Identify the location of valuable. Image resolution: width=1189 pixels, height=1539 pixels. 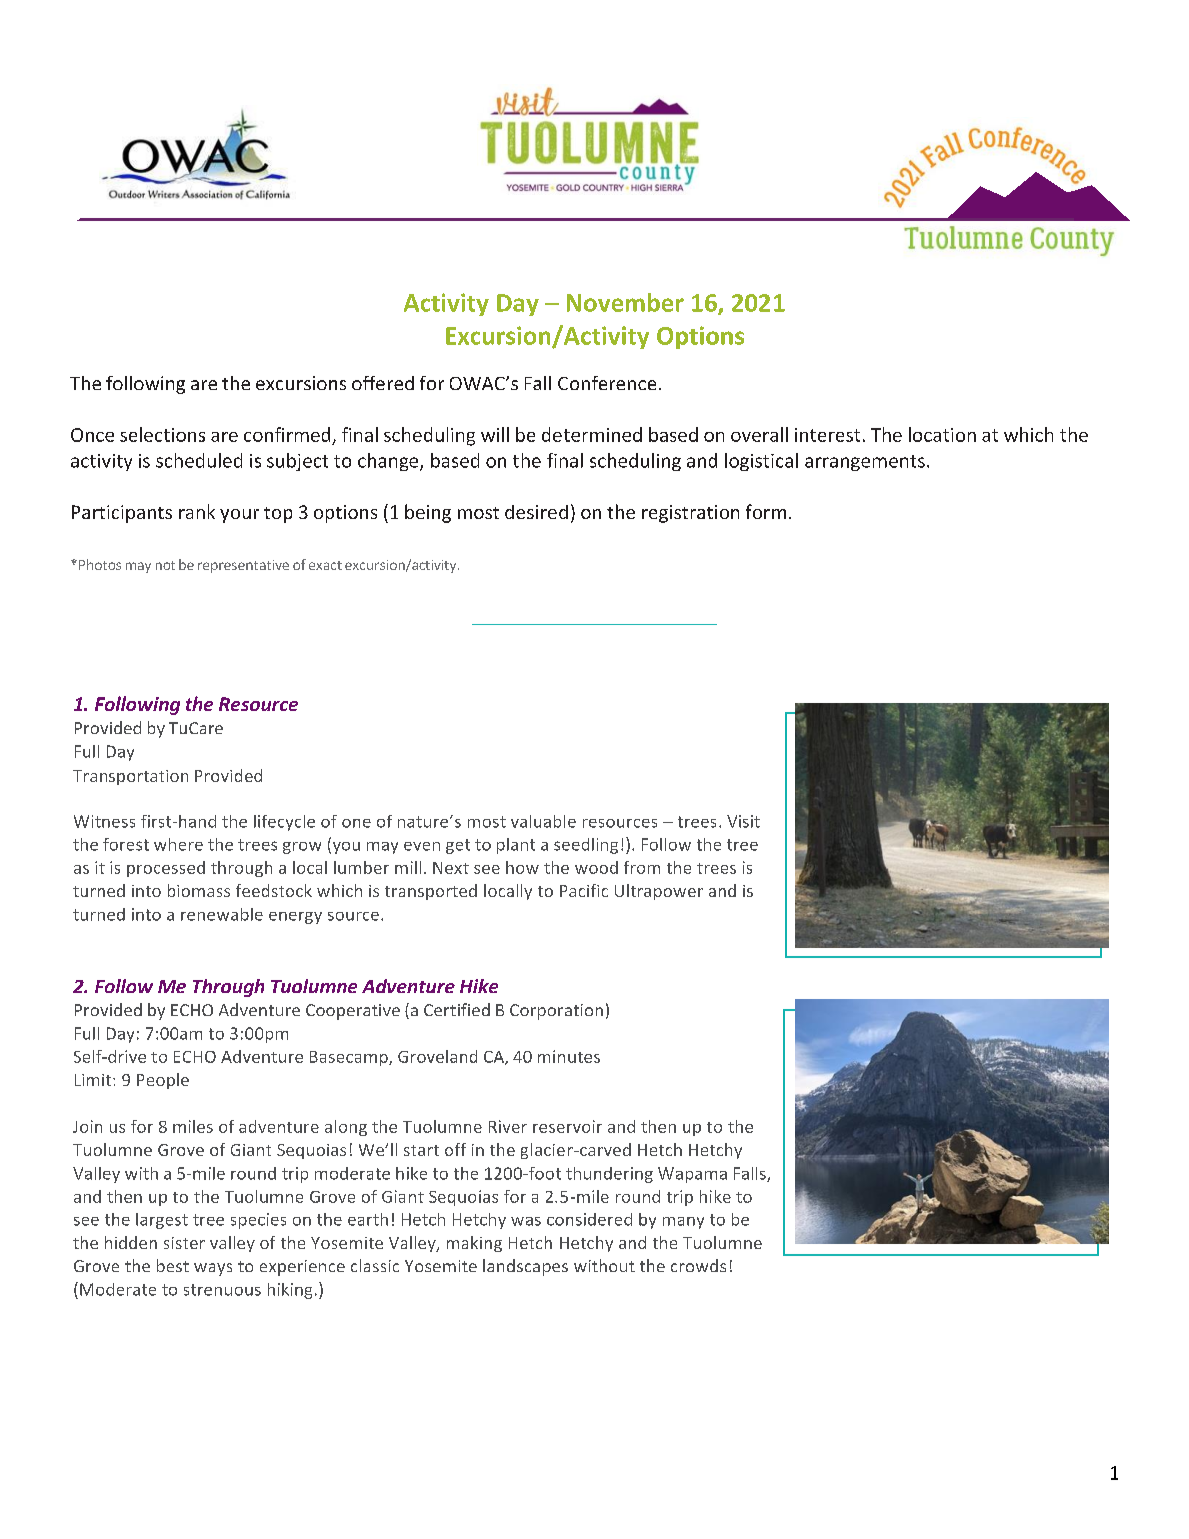
(543, 821).
